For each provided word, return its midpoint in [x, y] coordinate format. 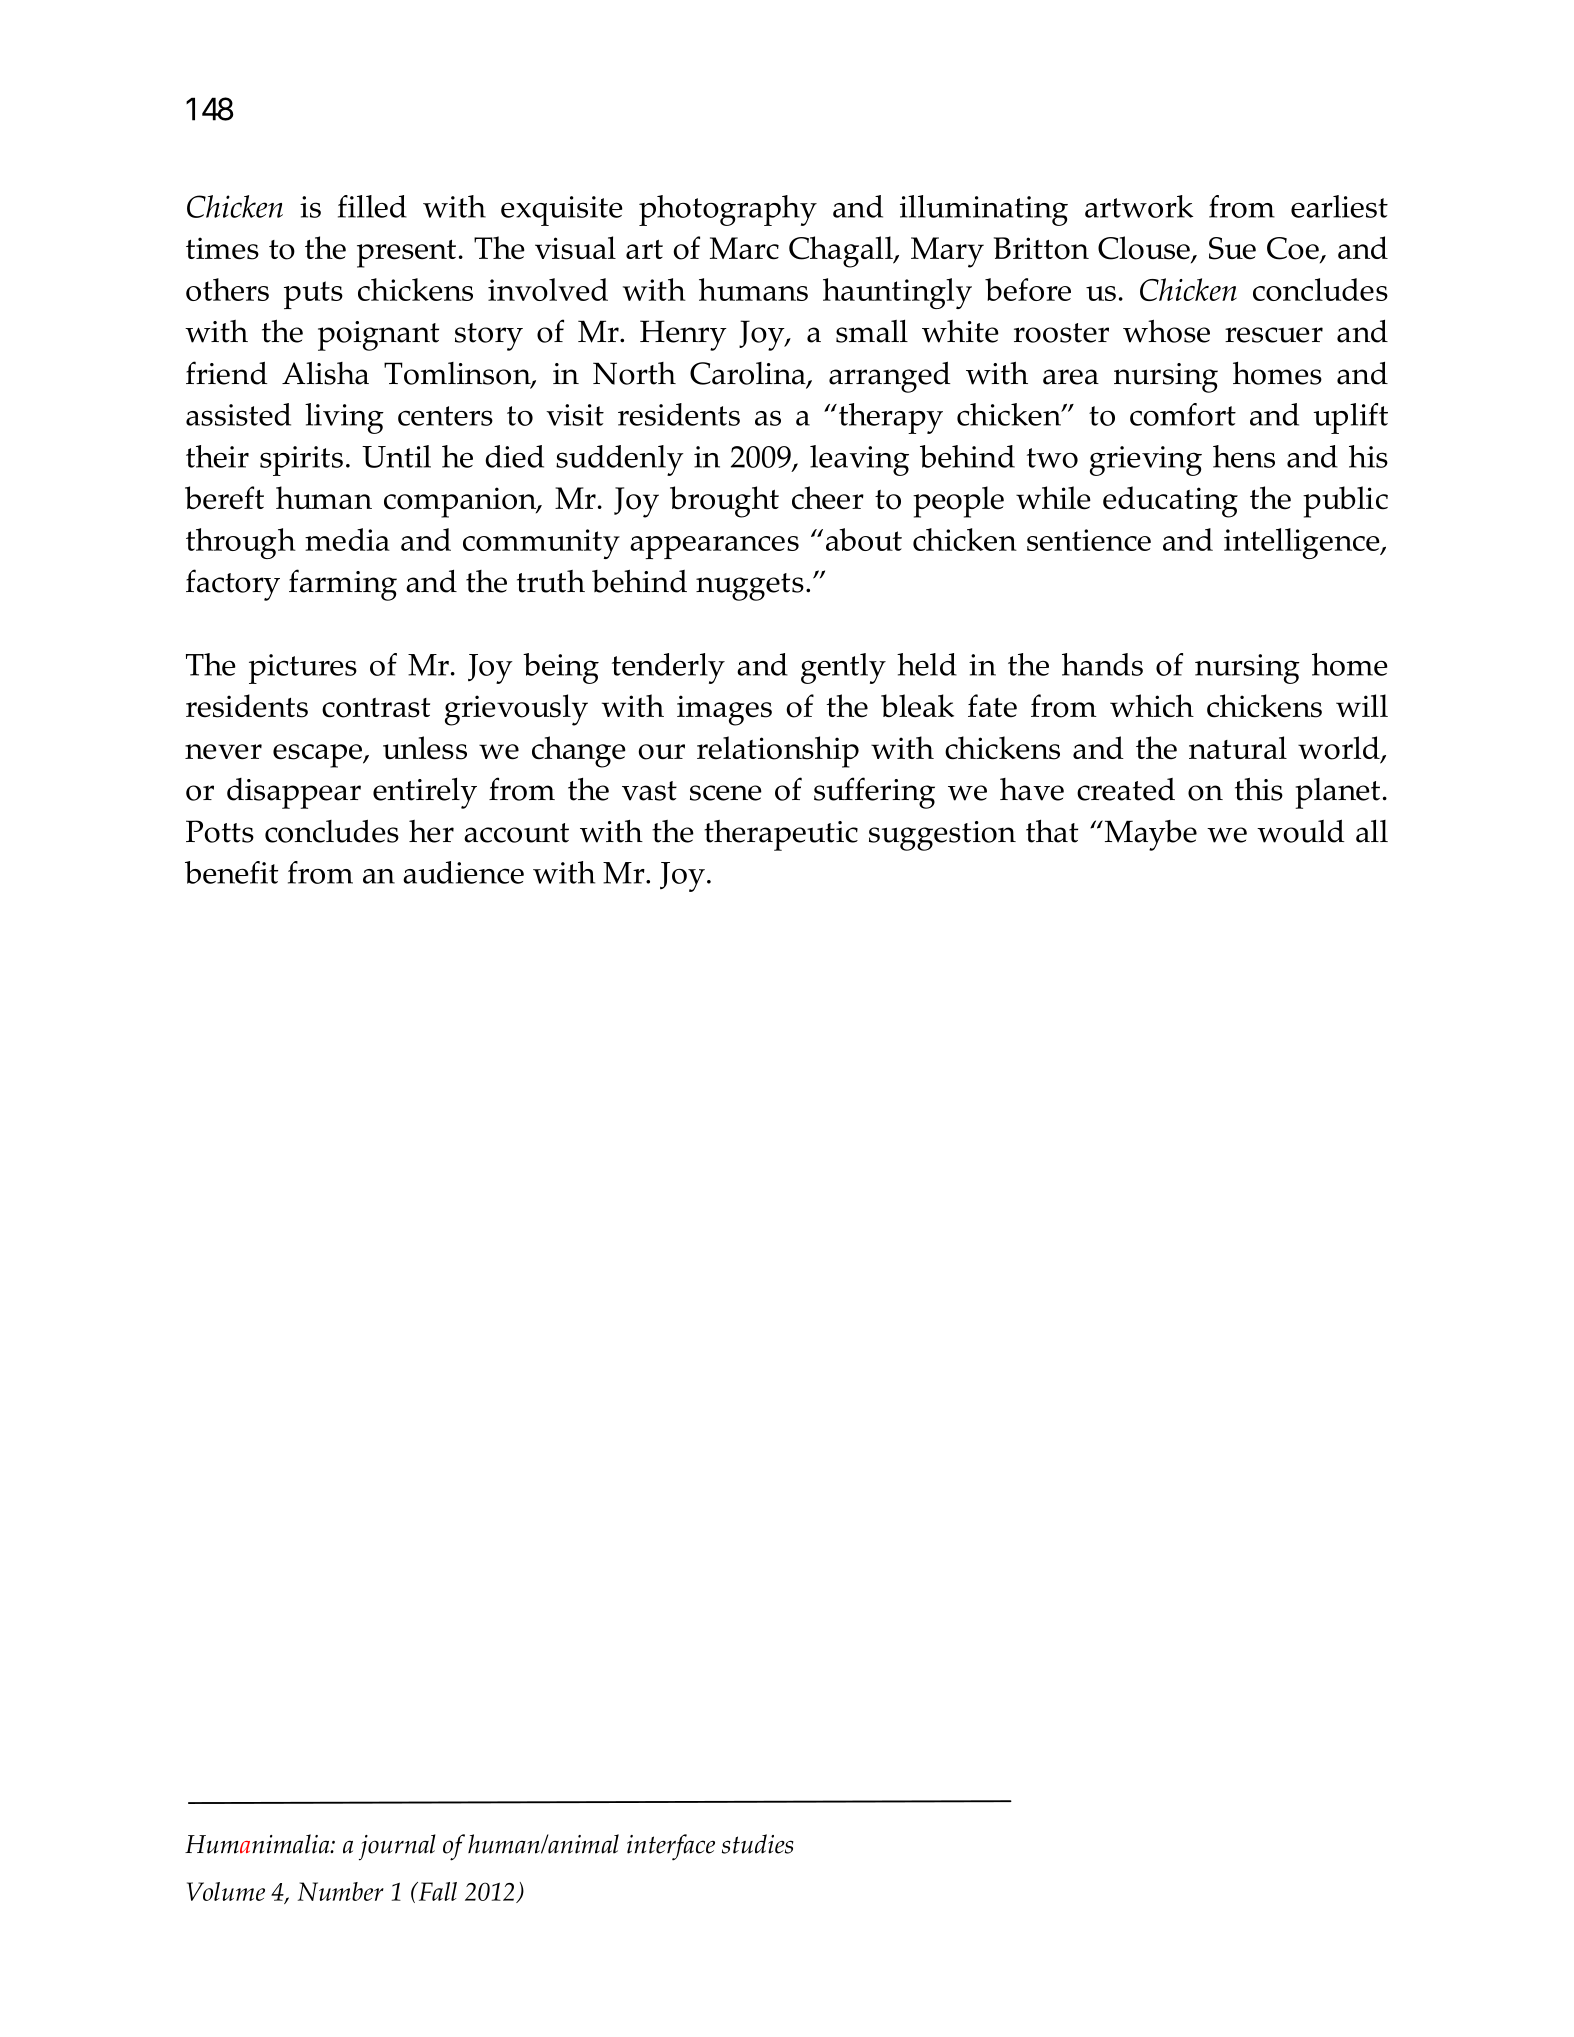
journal [397, 1847]
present [406, 254]
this [1259, 789]
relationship [778, 752]
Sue [1232, 248]
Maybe [1149, 835]
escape [318, 756]
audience [463, 872]
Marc [744, 248]
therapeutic [781, 835]
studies [758, 1844]
